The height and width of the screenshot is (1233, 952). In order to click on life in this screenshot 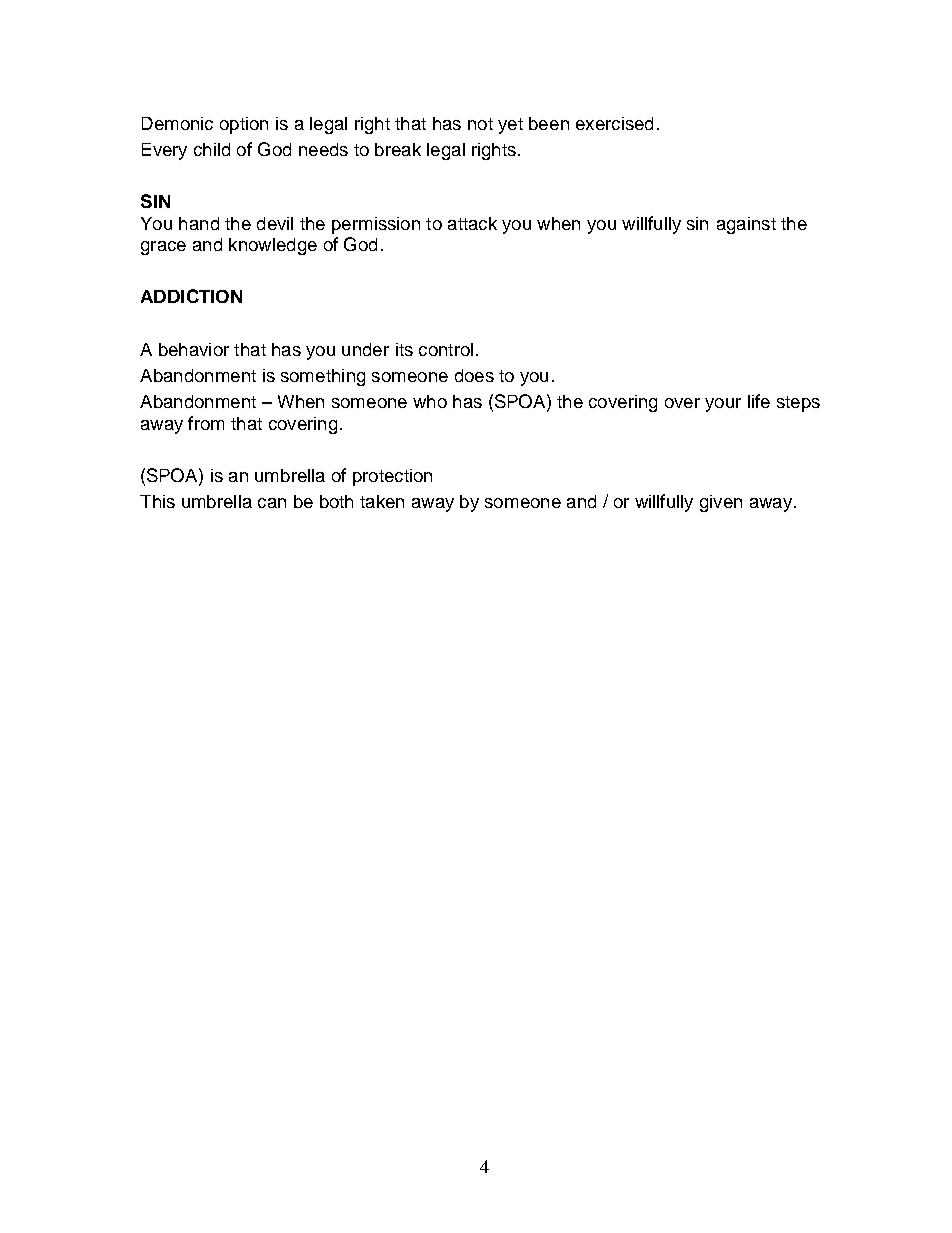, I will do `click(759, 401)`.
